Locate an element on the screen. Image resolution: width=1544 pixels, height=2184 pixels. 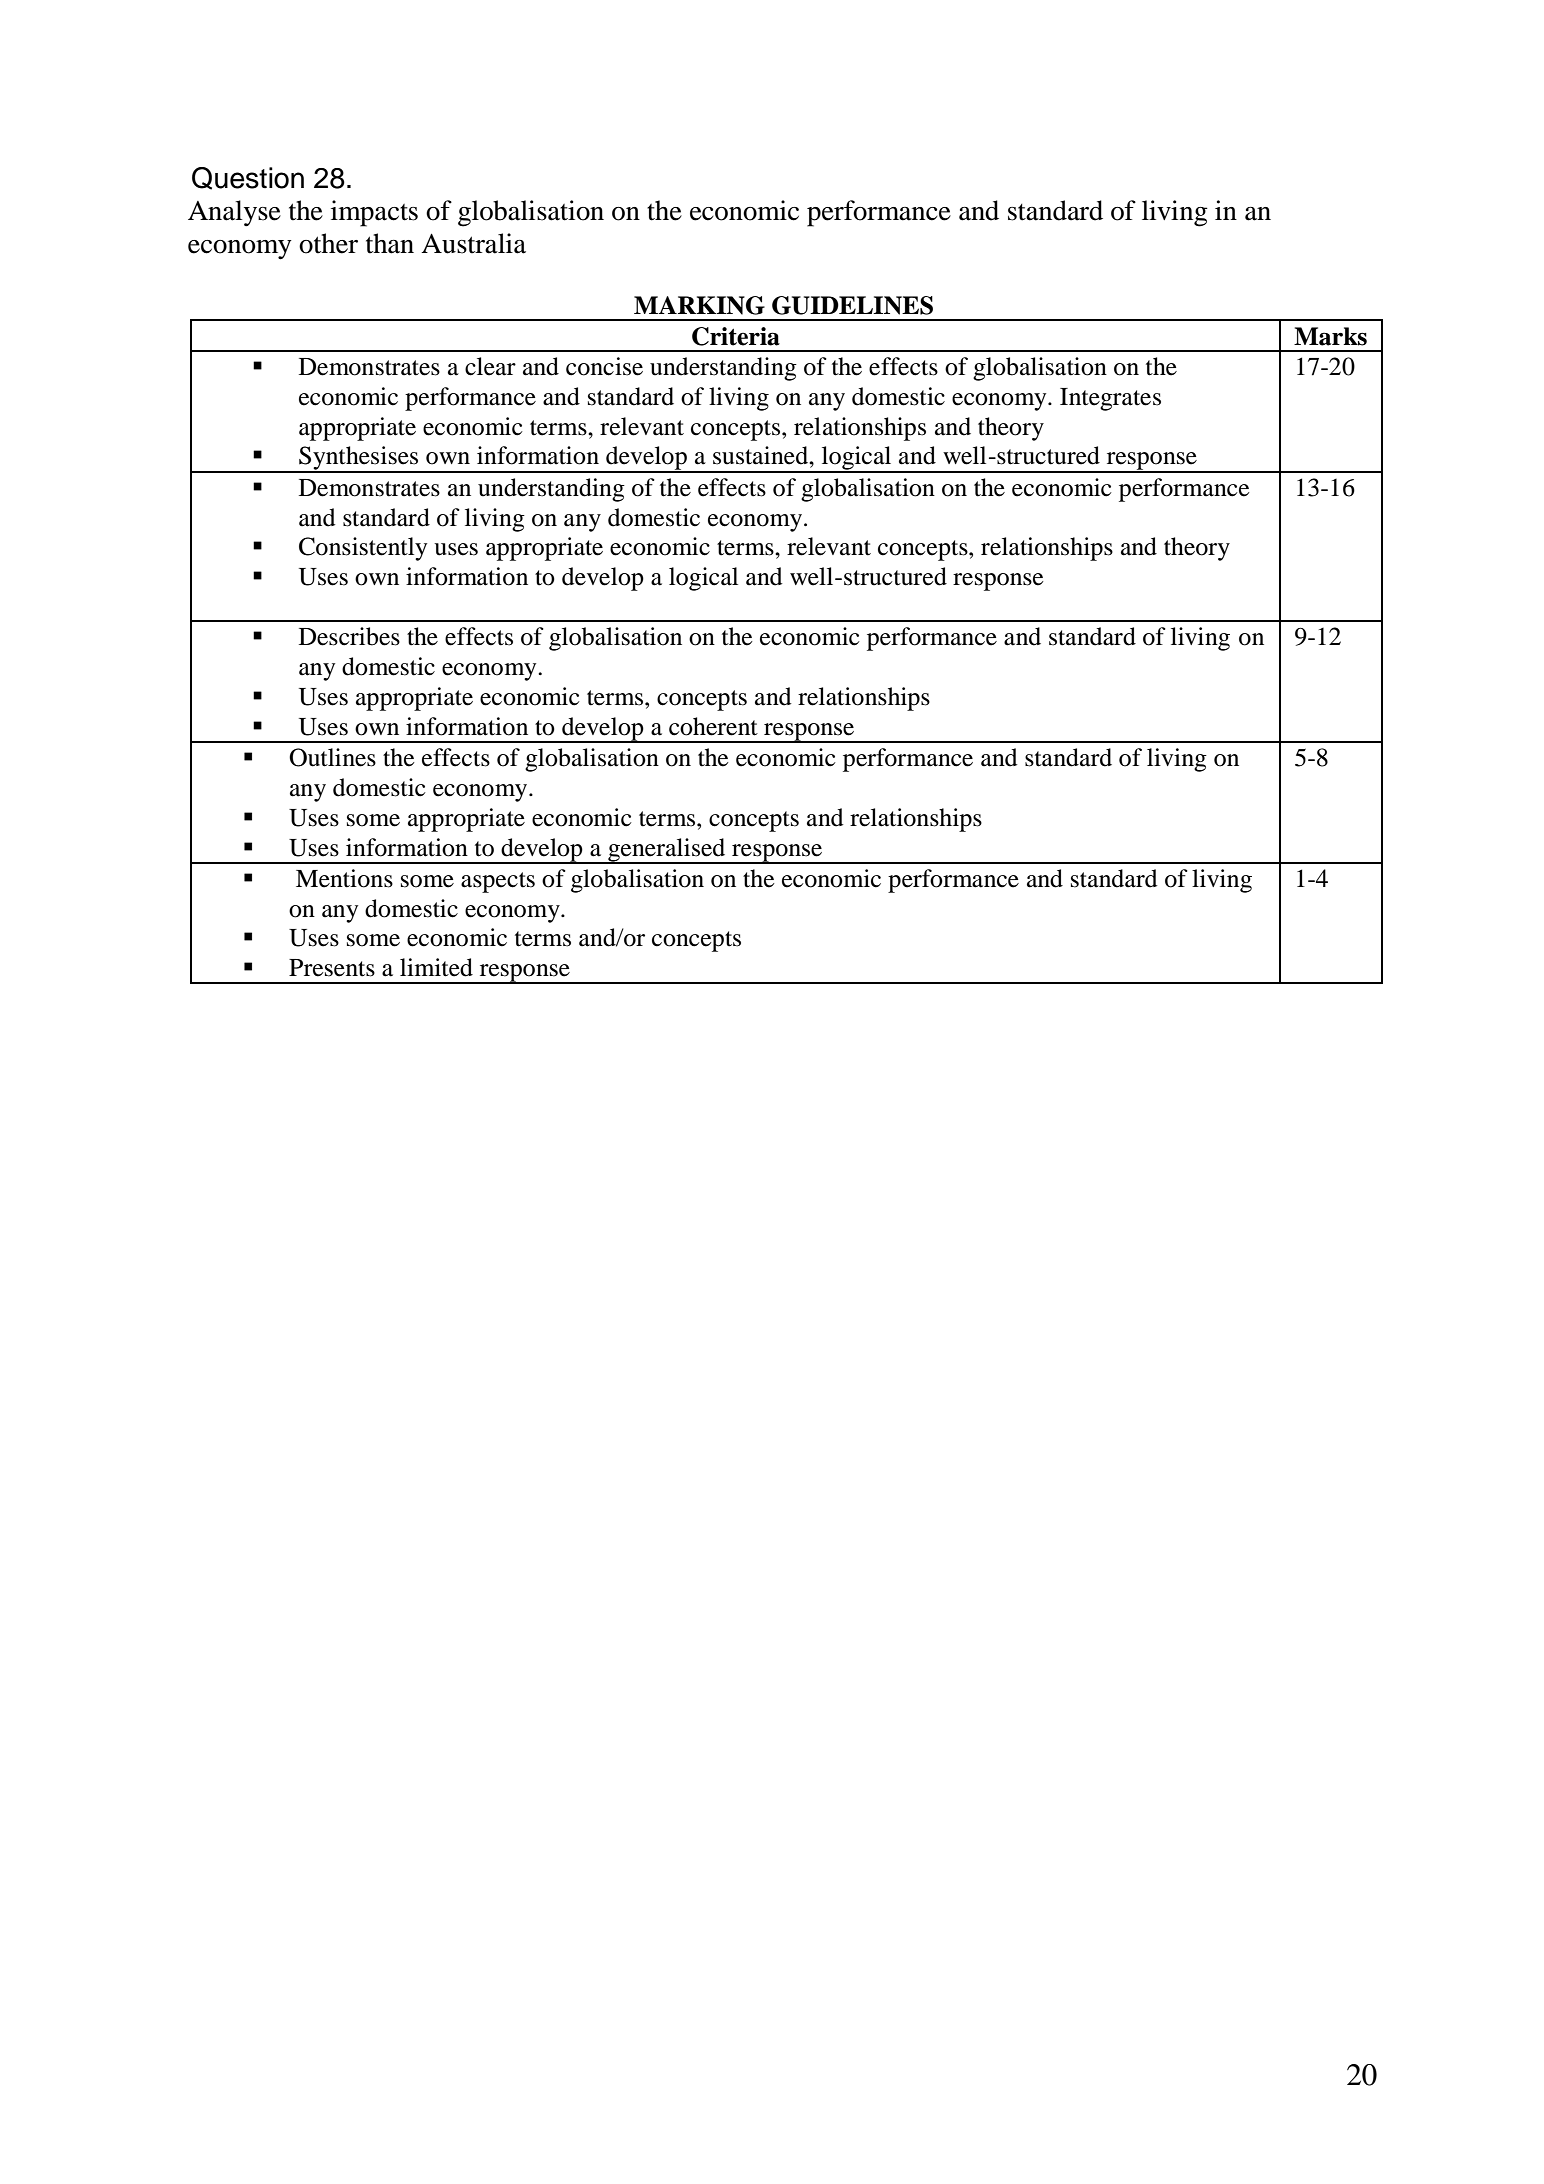
impacts is located at coordinates (374, 213).
